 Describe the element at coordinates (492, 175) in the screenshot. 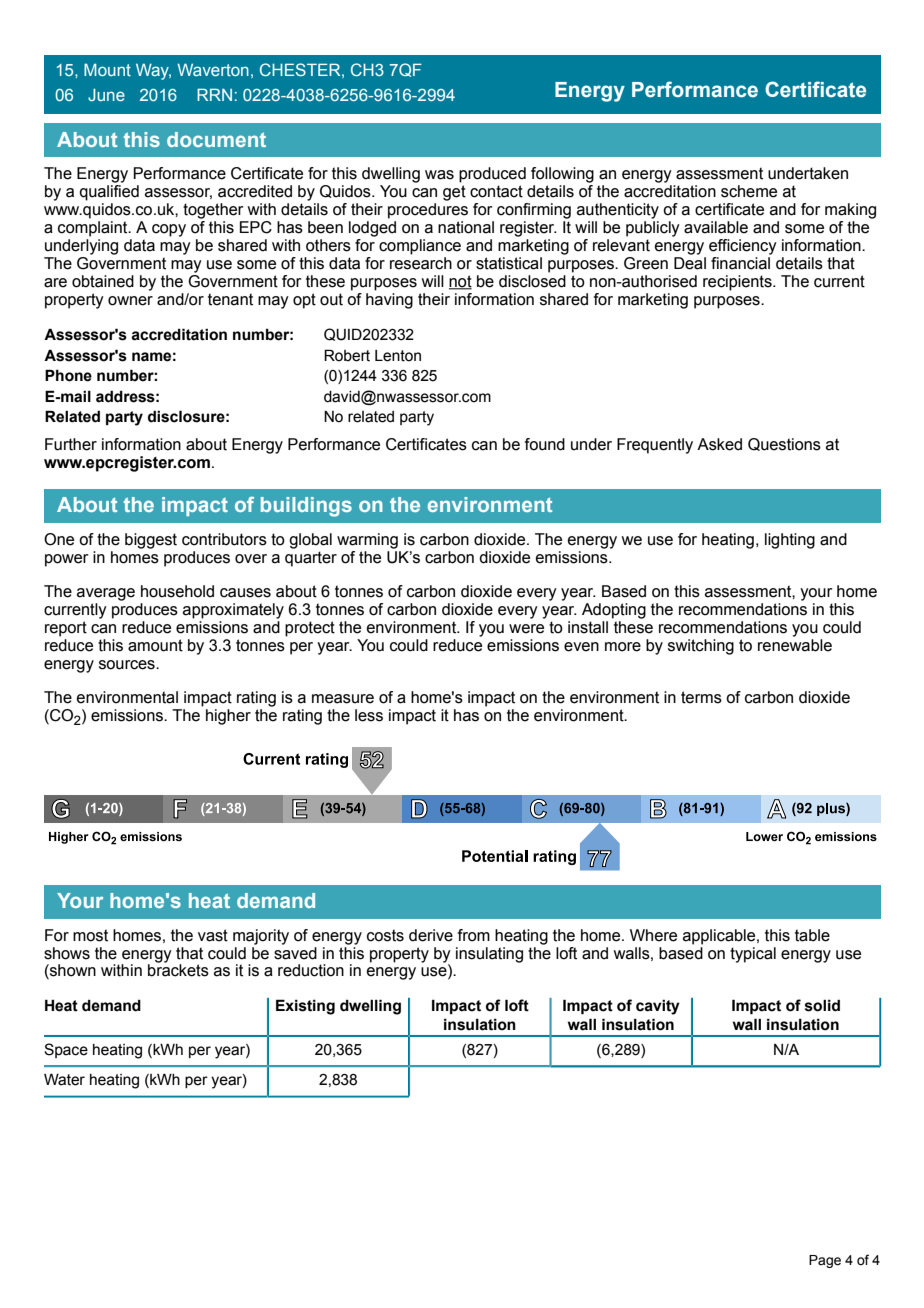

I see `produced` at that location.
